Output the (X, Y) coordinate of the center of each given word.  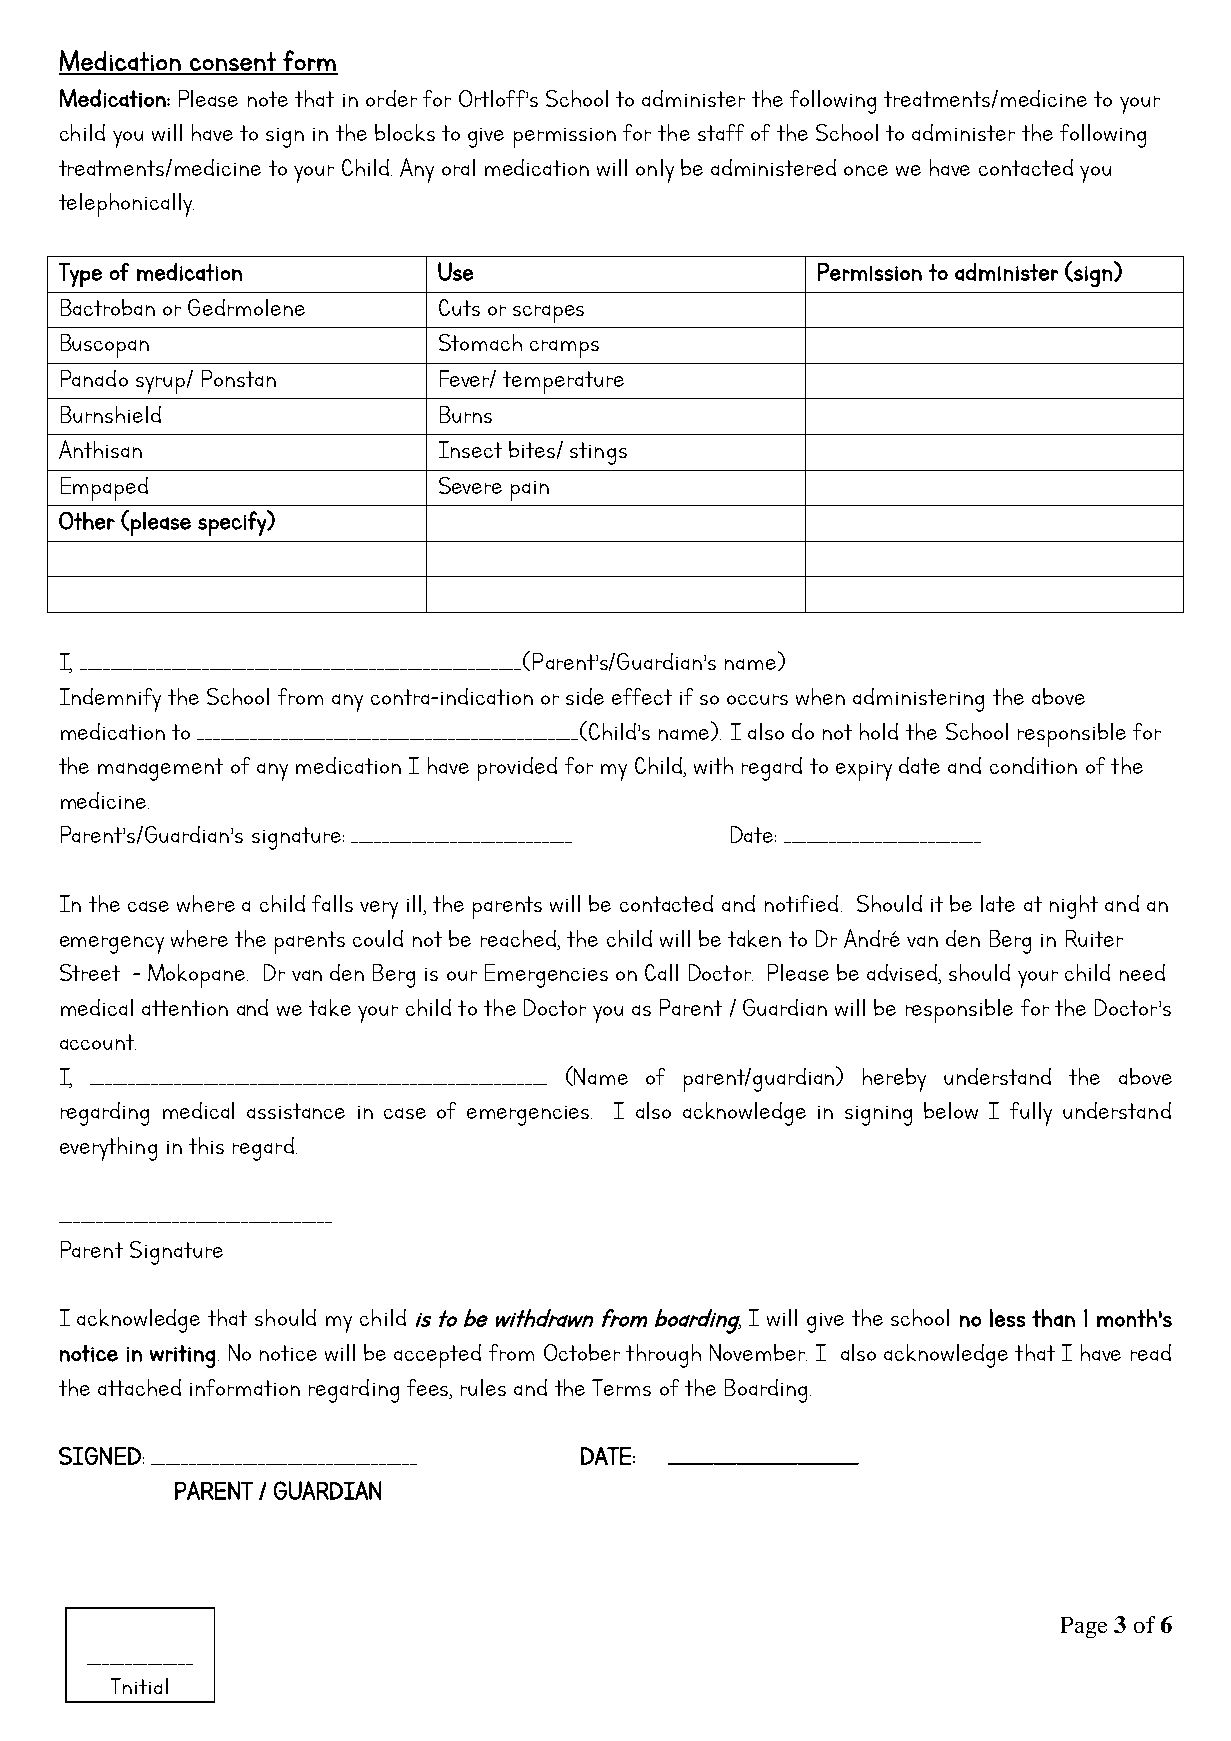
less (1007, 1318)
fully (1031, 1114)
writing (182, 1356)
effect (642, 696)
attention (185, 1008)
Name (601, 1076)
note (268, 99)
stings (598, 453)
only (655, 171)
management (160, 769)
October (582, 1352)
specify (233, 523)
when (820, 696)
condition (1033, 765)
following (1103, 136)
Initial (139, 1686)
